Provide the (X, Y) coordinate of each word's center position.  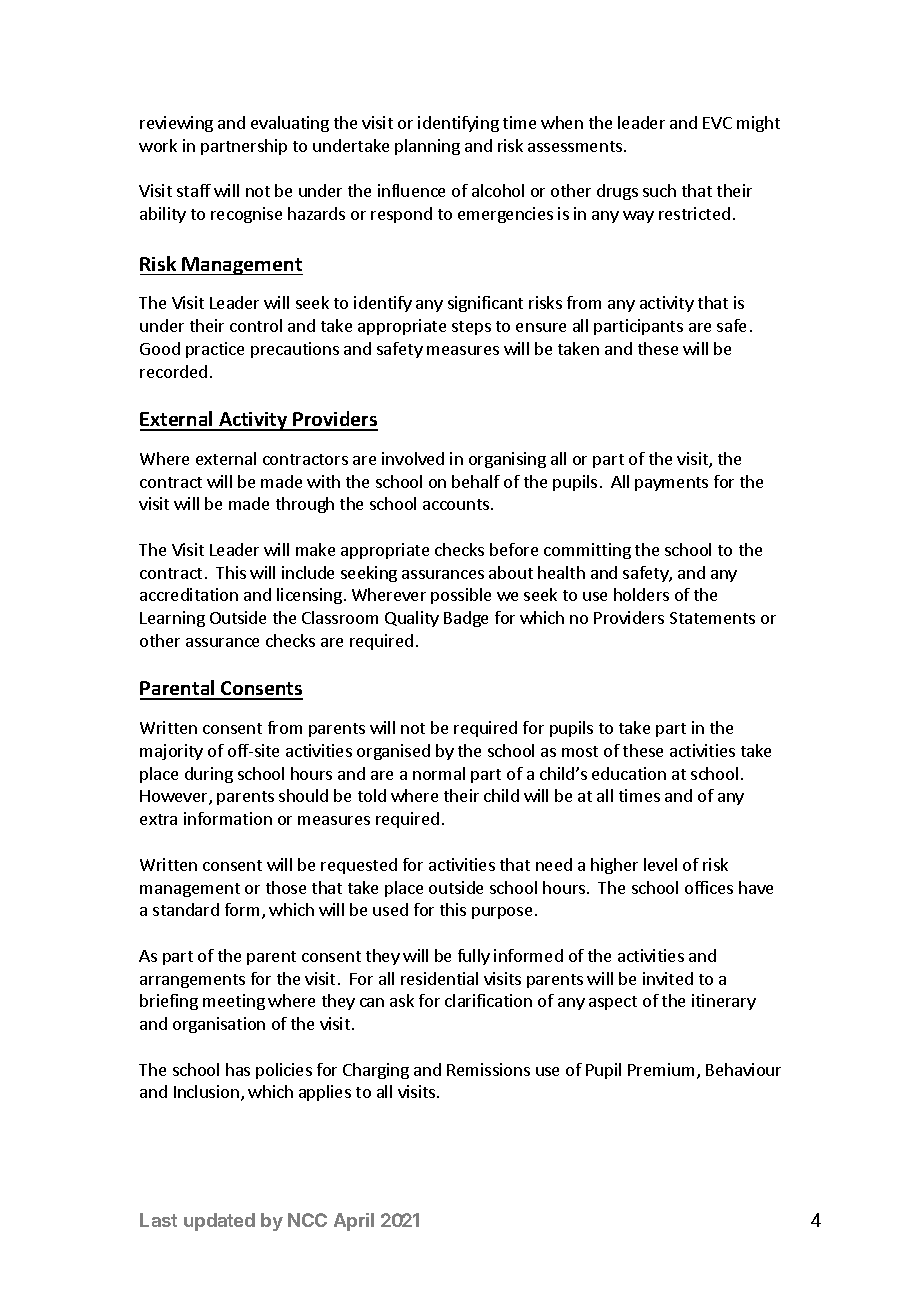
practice (215, 350)
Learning (172, 619)
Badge (466, 619)
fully (474, 957)
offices (709, 887)
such (659, 190)
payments (671, 484)
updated (219, 1222)
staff (194, 190)
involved (413, 458)
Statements (712, 618)
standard (186, 909)
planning (427, 147)
